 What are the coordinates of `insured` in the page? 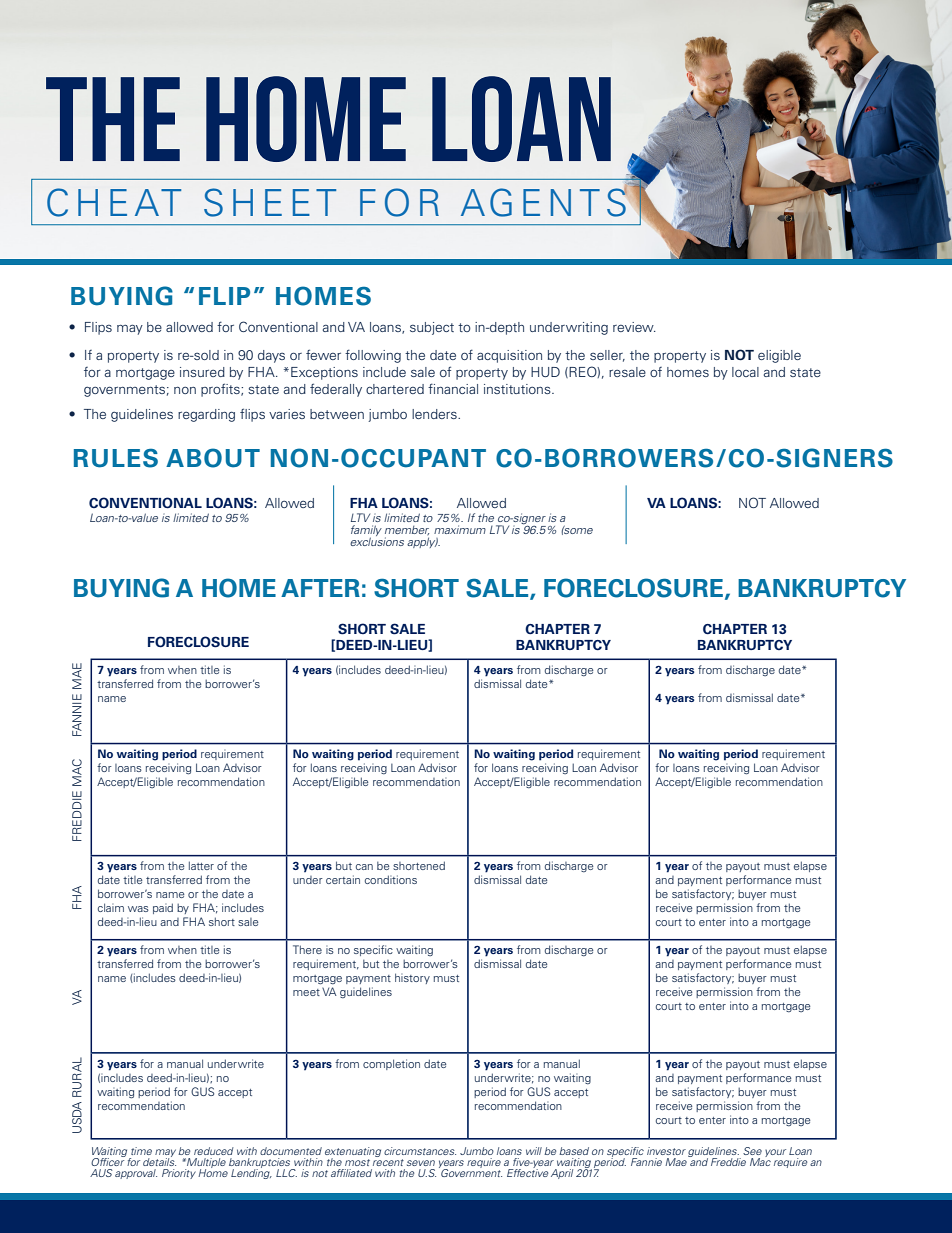 It's located at (202, 372).
